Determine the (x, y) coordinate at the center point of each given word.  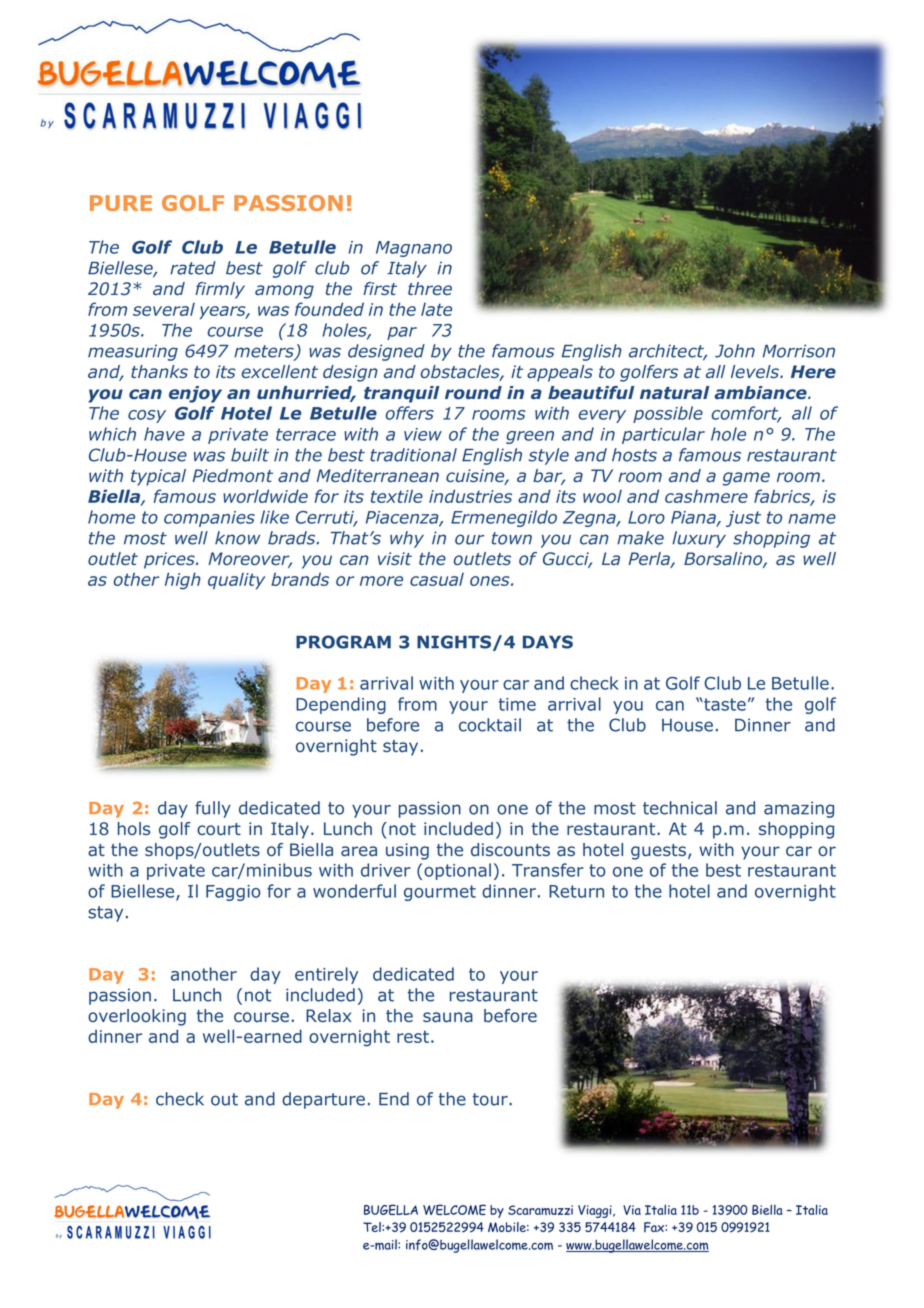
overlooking (137, 1017)
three (430, 288)
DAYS (548, 642)
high (183, 581)
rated (193, 268)
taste (724, 704)
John (735, 351)
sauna (448, 1017)
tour (491, 1099)
